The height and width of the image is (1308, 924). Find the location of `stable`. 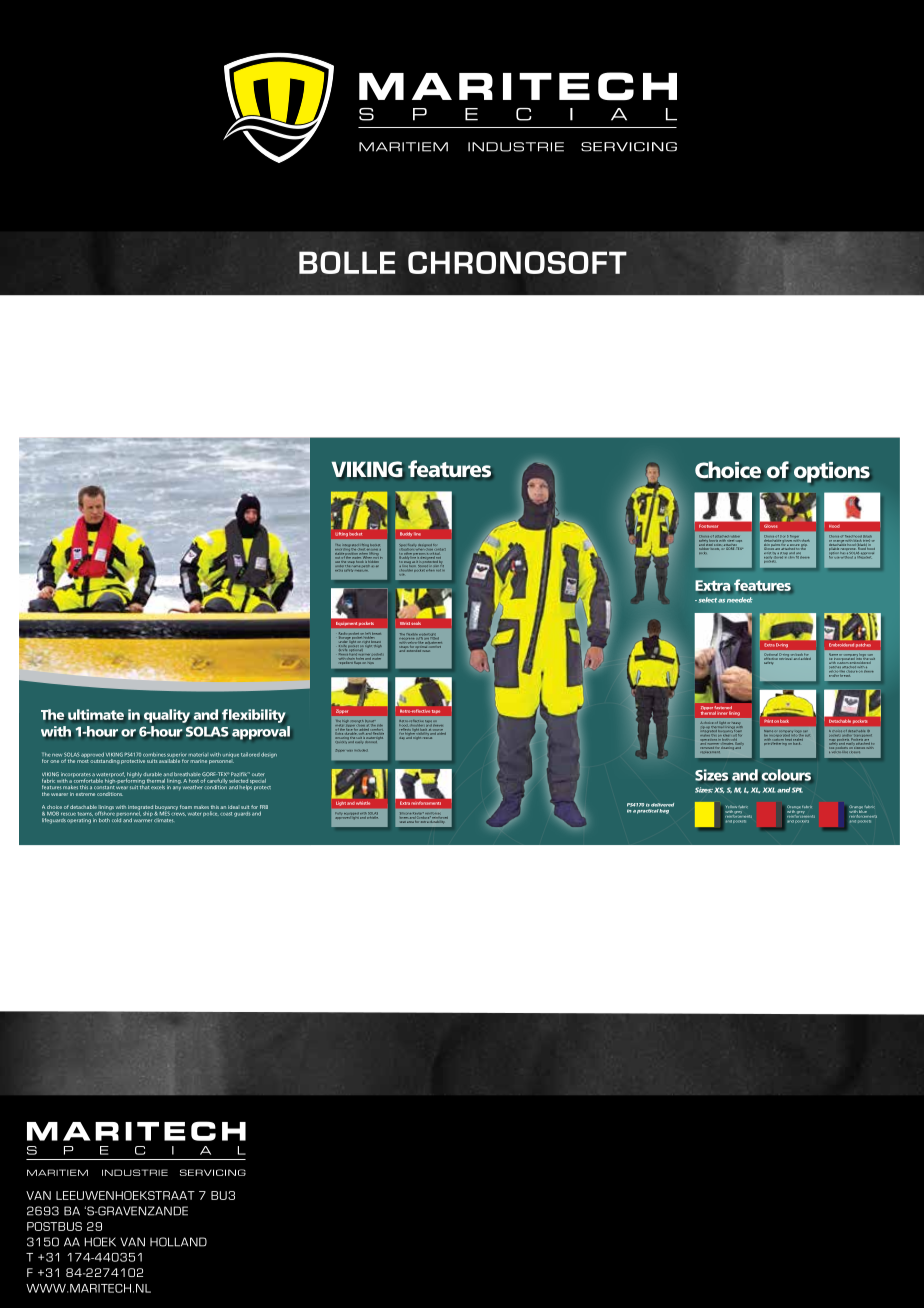

stable is located at coordinates (341, 553).
